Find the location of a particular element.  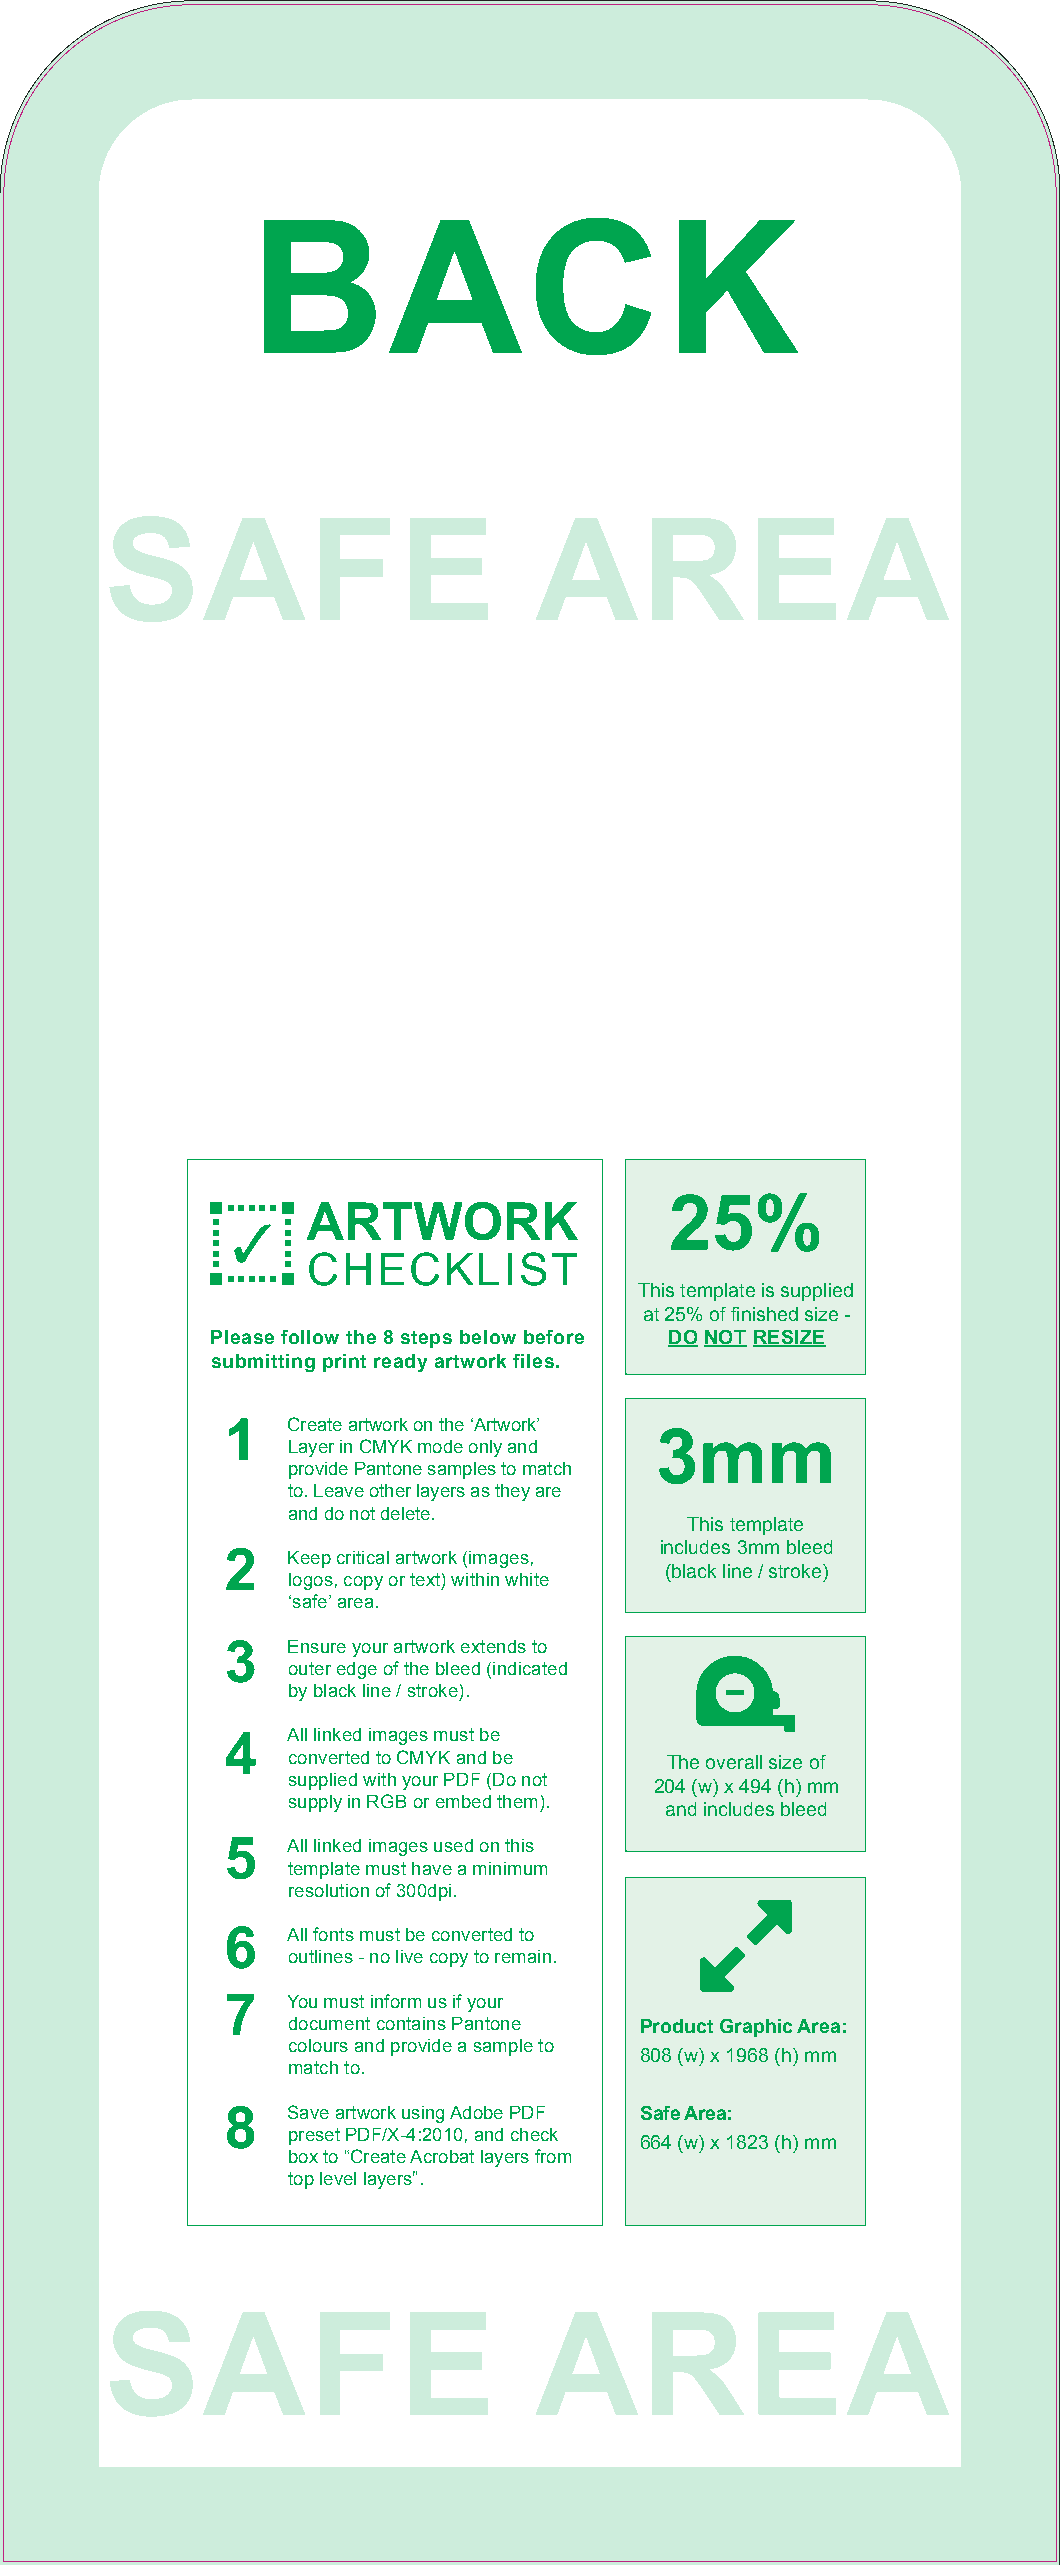

only is located at coordinates (485, 1448).
